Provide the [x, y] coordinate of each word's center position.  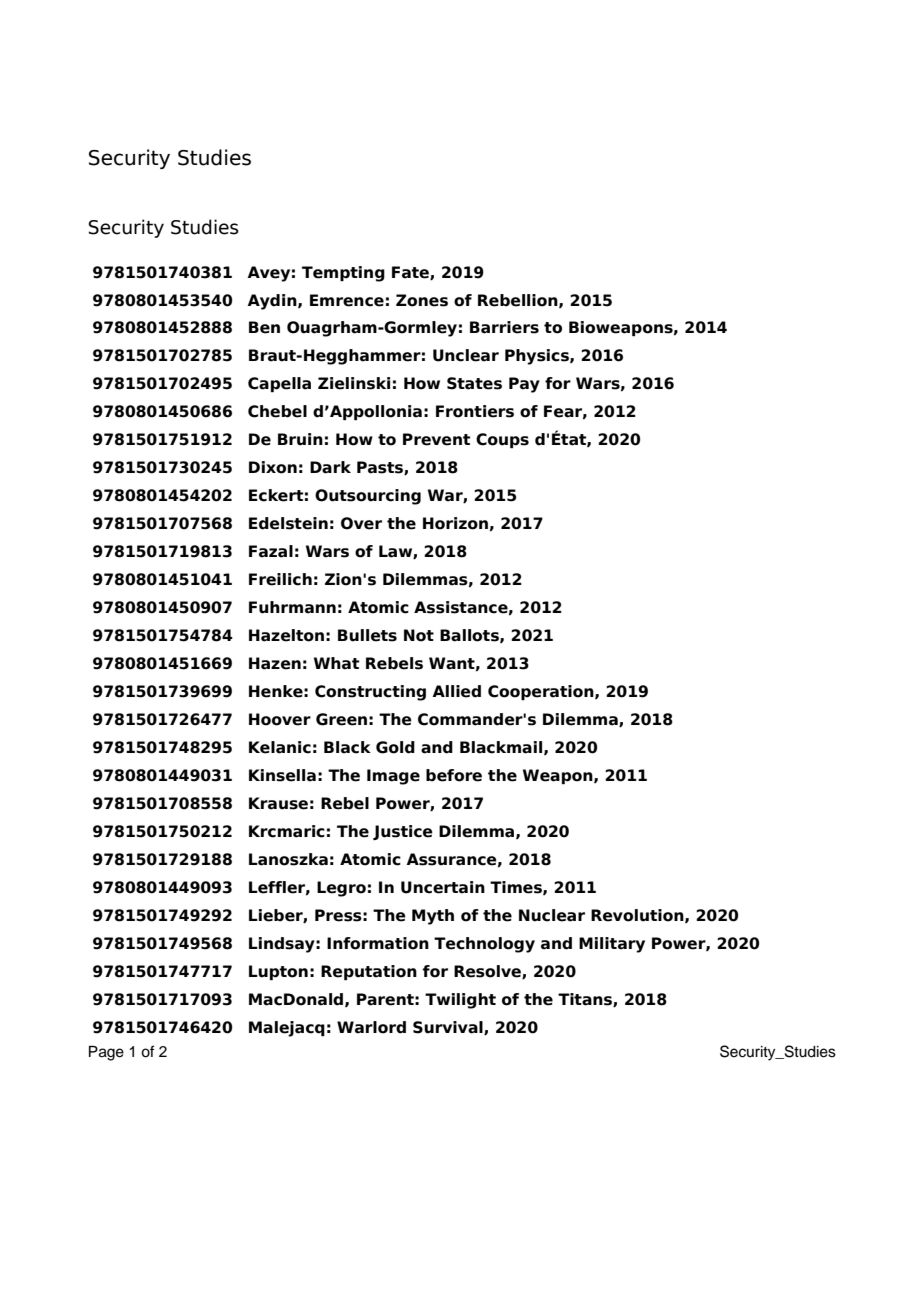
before [454, 775]
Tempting [343, 274]
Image [393, 777]
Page [106, 1053]
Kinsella [282, 775]
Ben [264, 327]
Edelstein [288, 523]
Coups [502, 440]
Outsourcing [368, 497]
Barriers [504, 327]
